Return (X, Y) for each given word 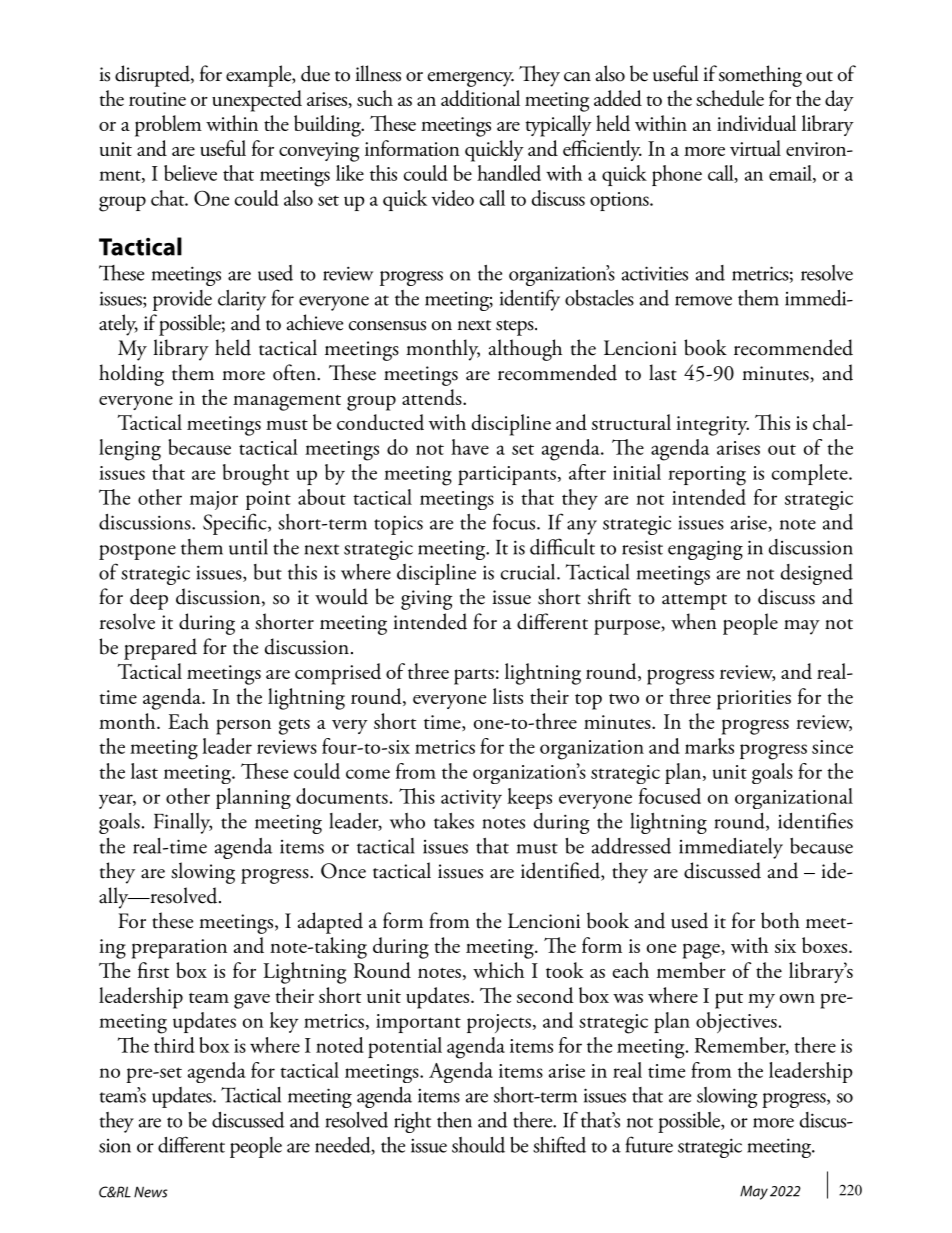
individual (756, 123)
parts (474, 677)
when (694, 621)
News (151, 1192)
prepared (160, 649)
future (649, 1144)
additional (480, 98)
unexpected (257, 101)
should (478, 1145)
